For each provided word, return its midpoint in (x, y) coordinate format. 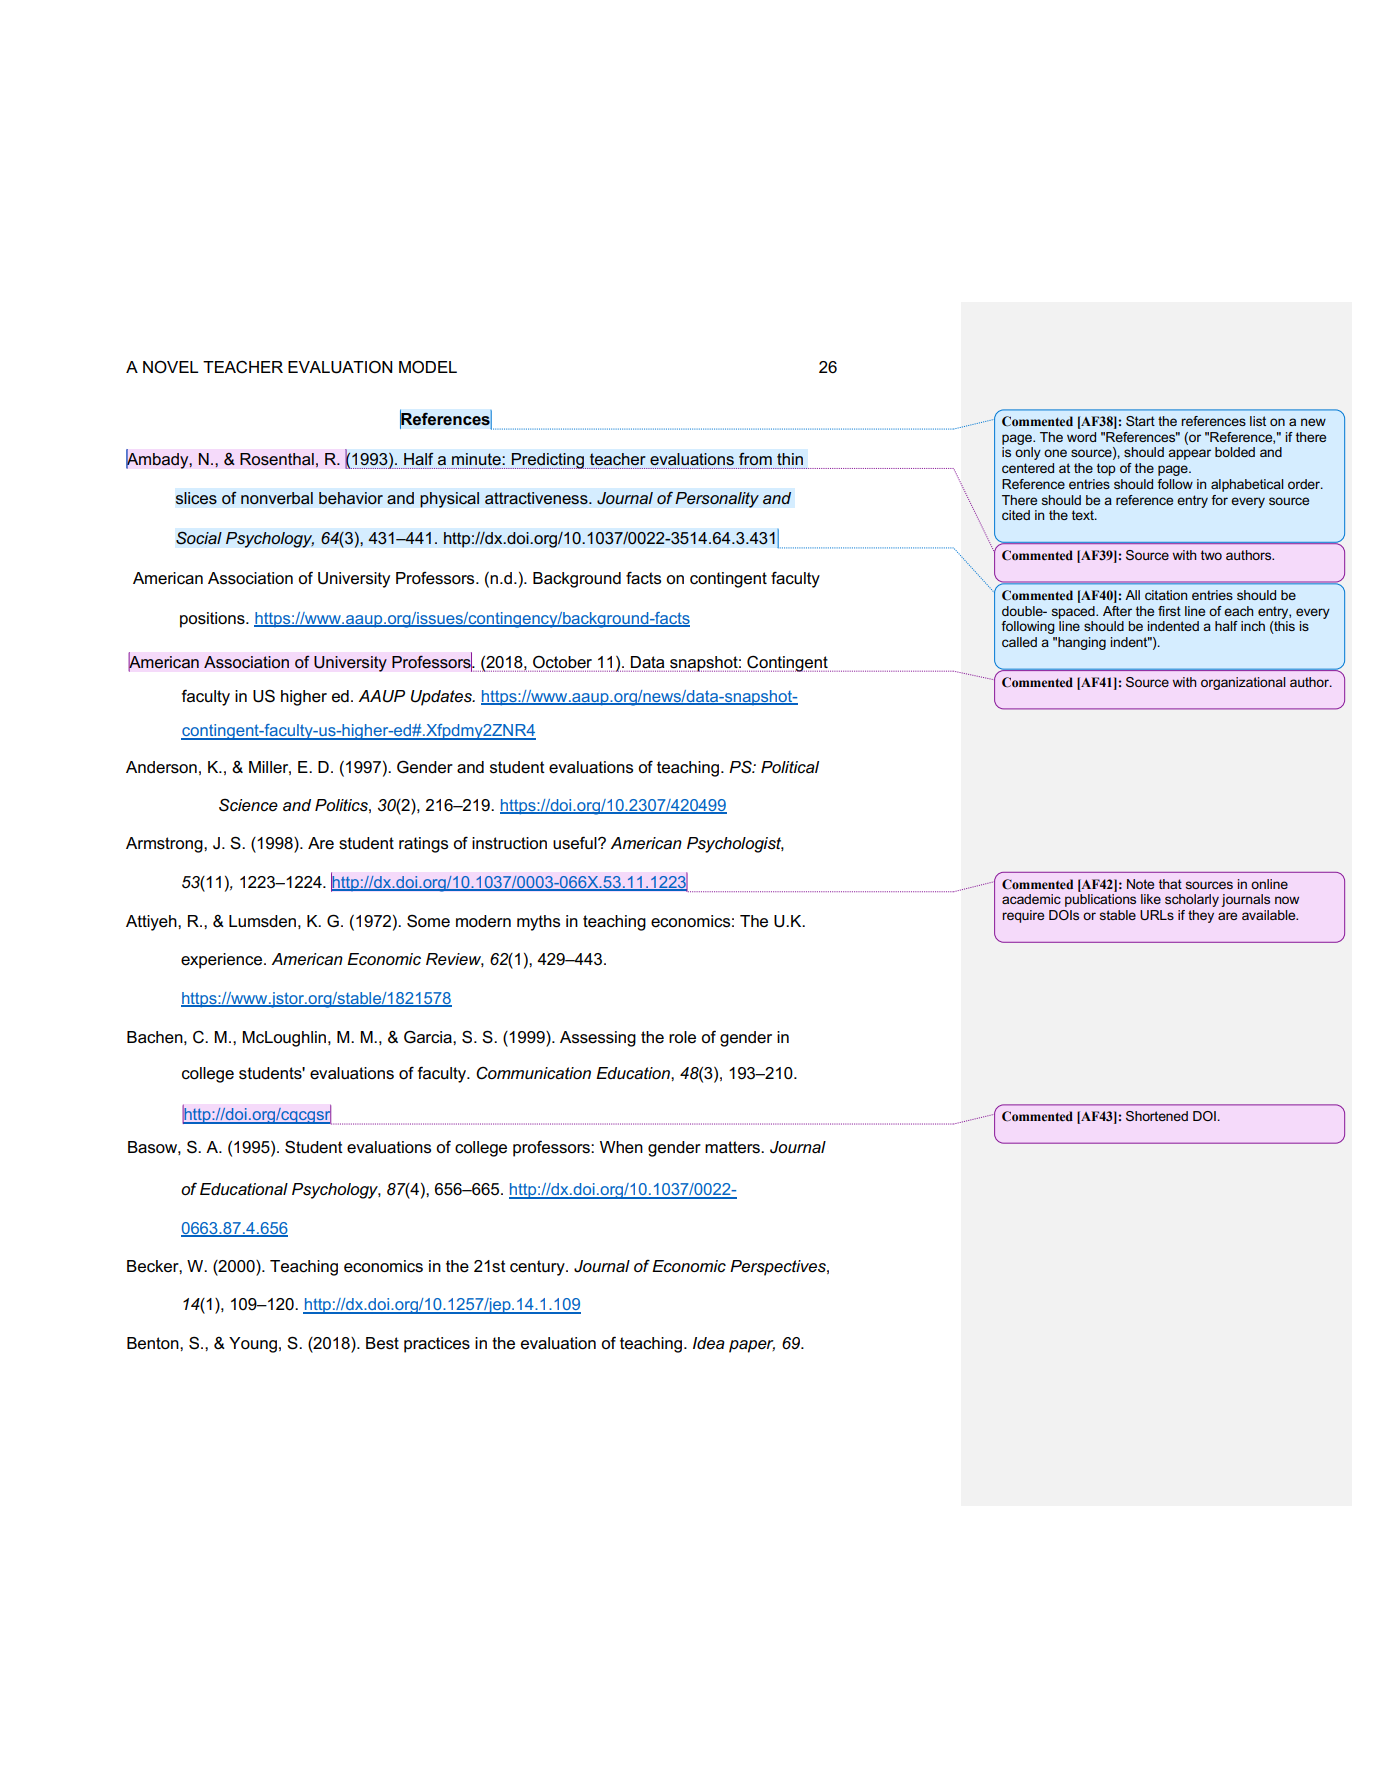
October (562, 662)
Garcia (429, 1037)
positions (213, 620)
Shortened (1157, 1116)
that (1170, 884)
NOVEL (170, 367)
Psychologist (735, 845)
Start (1140, 421)
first (1169, 611)
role (682, 1037)
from (755, 459)
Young (253, 1345)
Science (248, 805)
